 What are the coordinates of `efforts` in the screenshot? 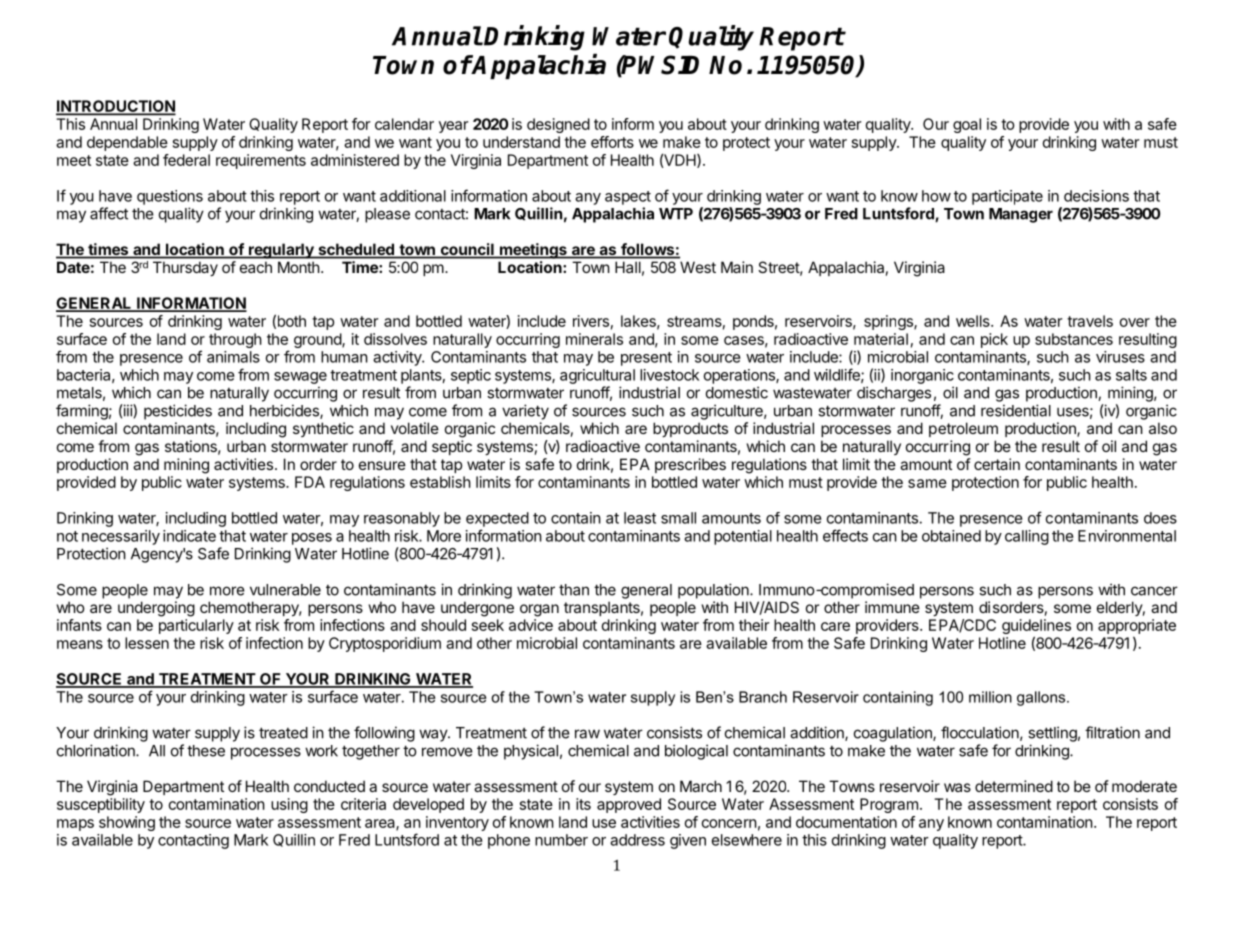 It's located at (612, 142).
